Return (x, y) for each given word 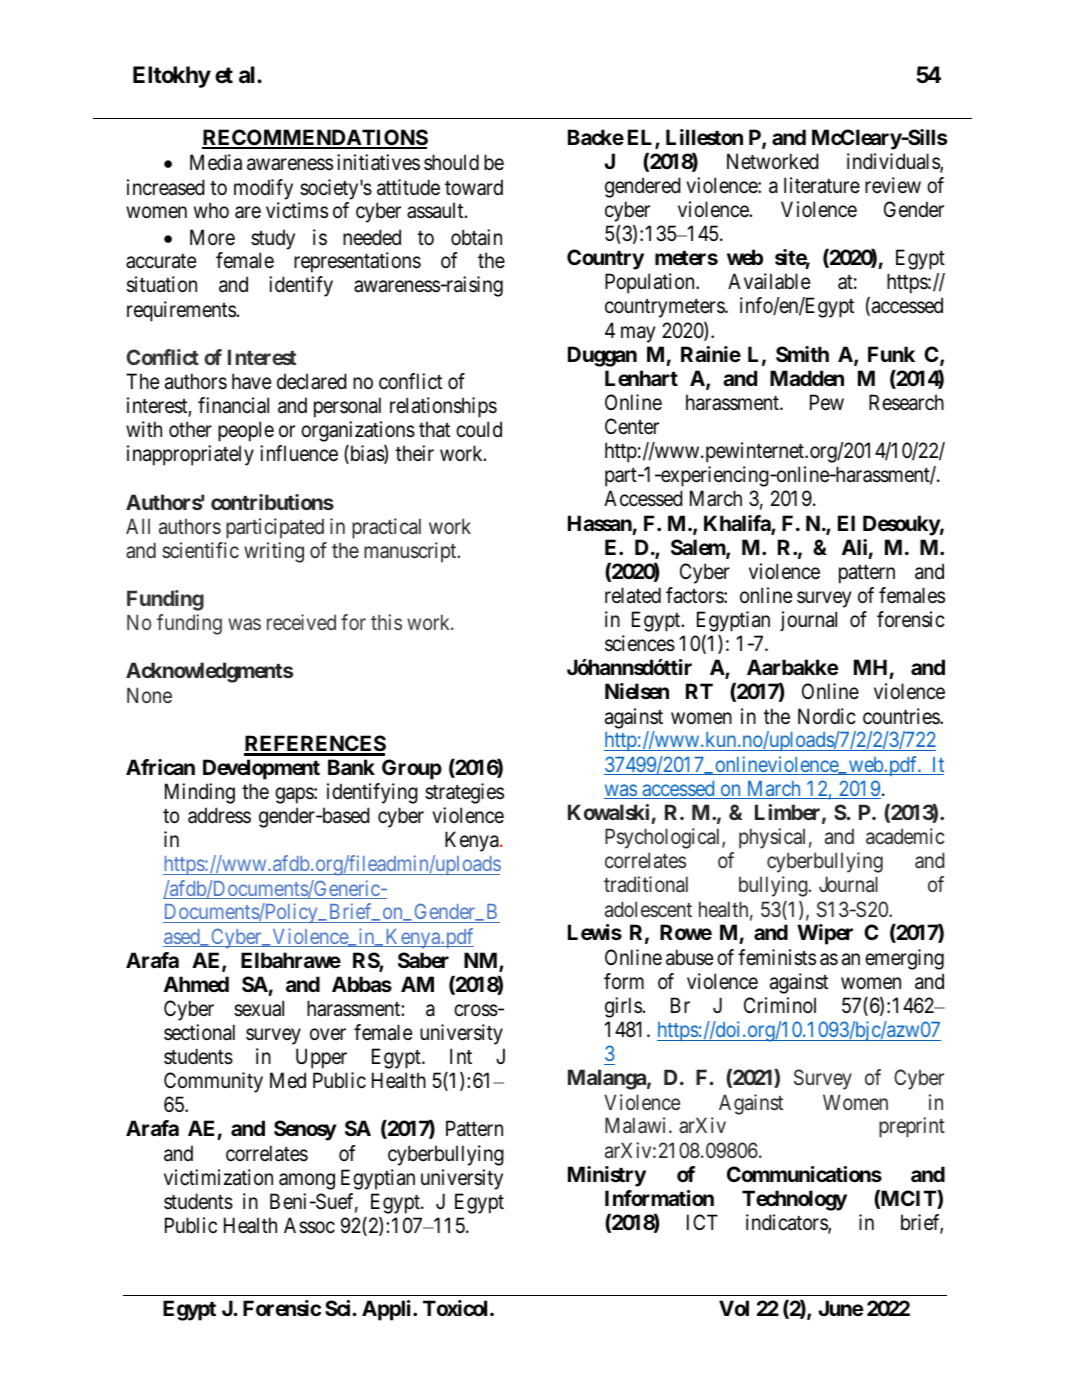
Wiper (825, 934)
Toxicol (457, 1308)
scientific (200, 550)
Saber (423, 960)
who (211, 210)
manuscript (411, 552)
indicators (787, 1223)
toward (474, 187)
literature (822, 185)
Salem (699, 548)
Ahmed (196, 984)
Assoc (309, 1225)
